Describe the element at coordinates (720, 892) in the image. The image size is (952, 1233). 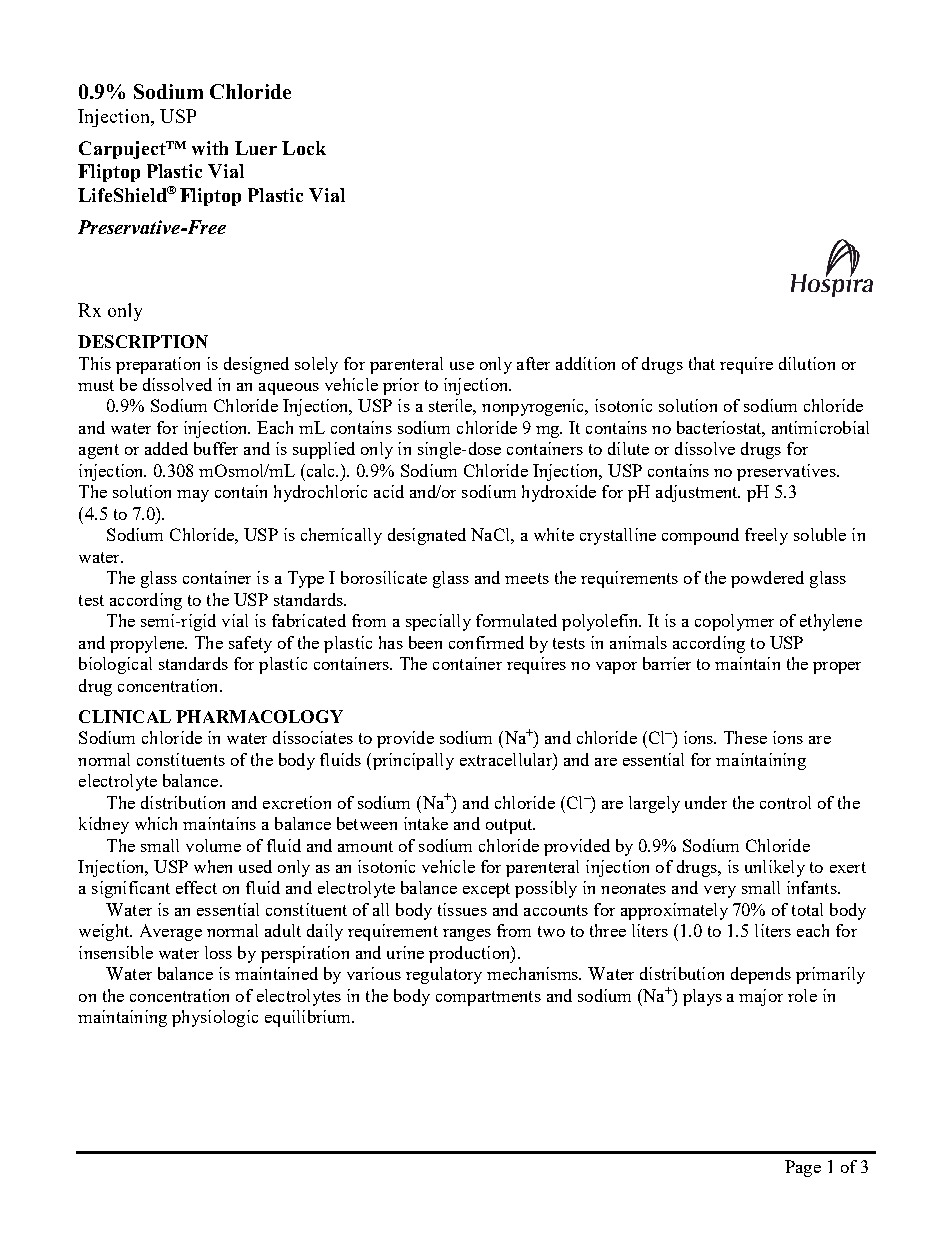
I see `very` at that location.
